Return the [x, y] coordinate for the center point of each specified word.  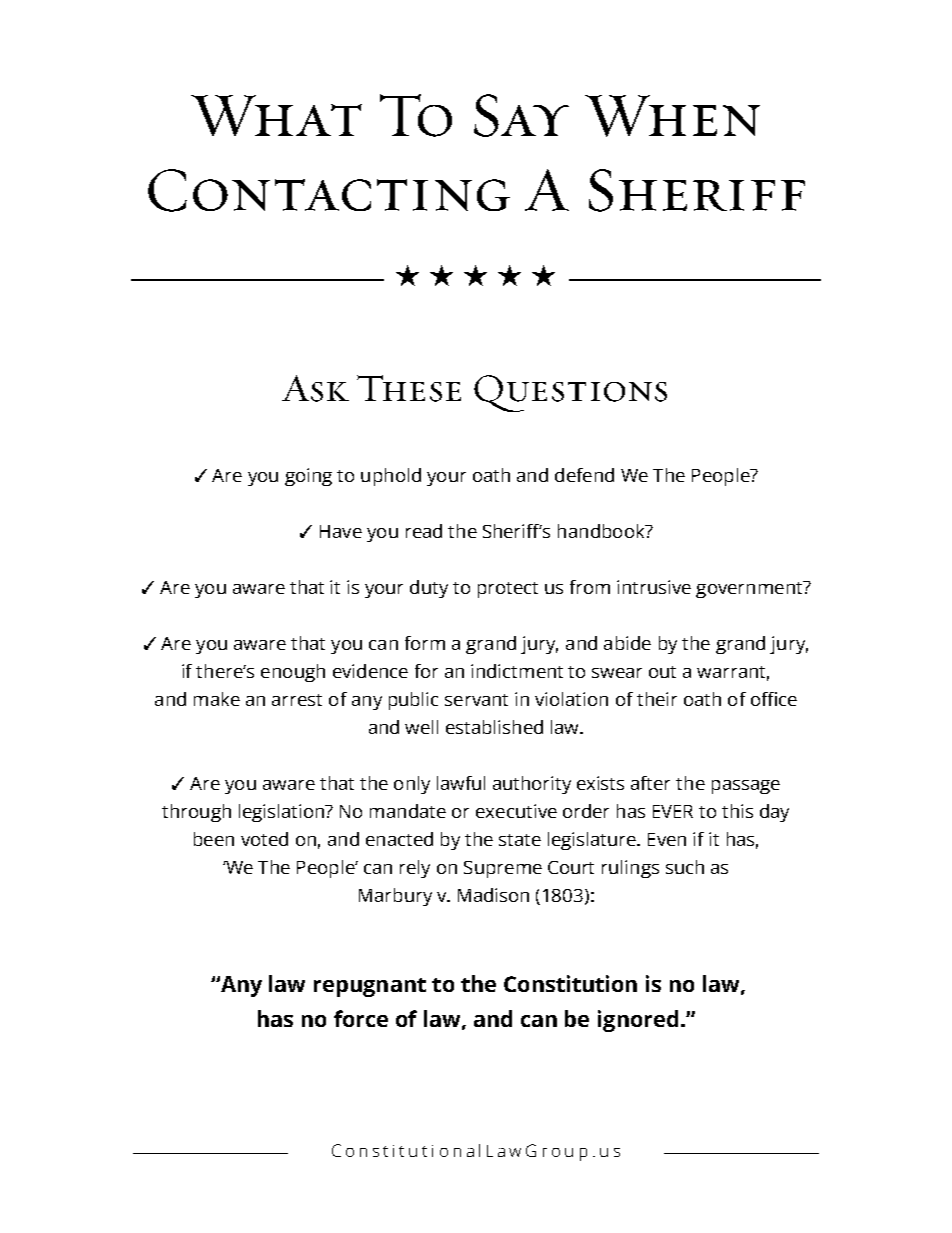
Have [341, 531]
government [750, 589]
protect [508, 590]
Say [521, 115]
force [361, 1018]
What [276, 115]
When [672, 116]
